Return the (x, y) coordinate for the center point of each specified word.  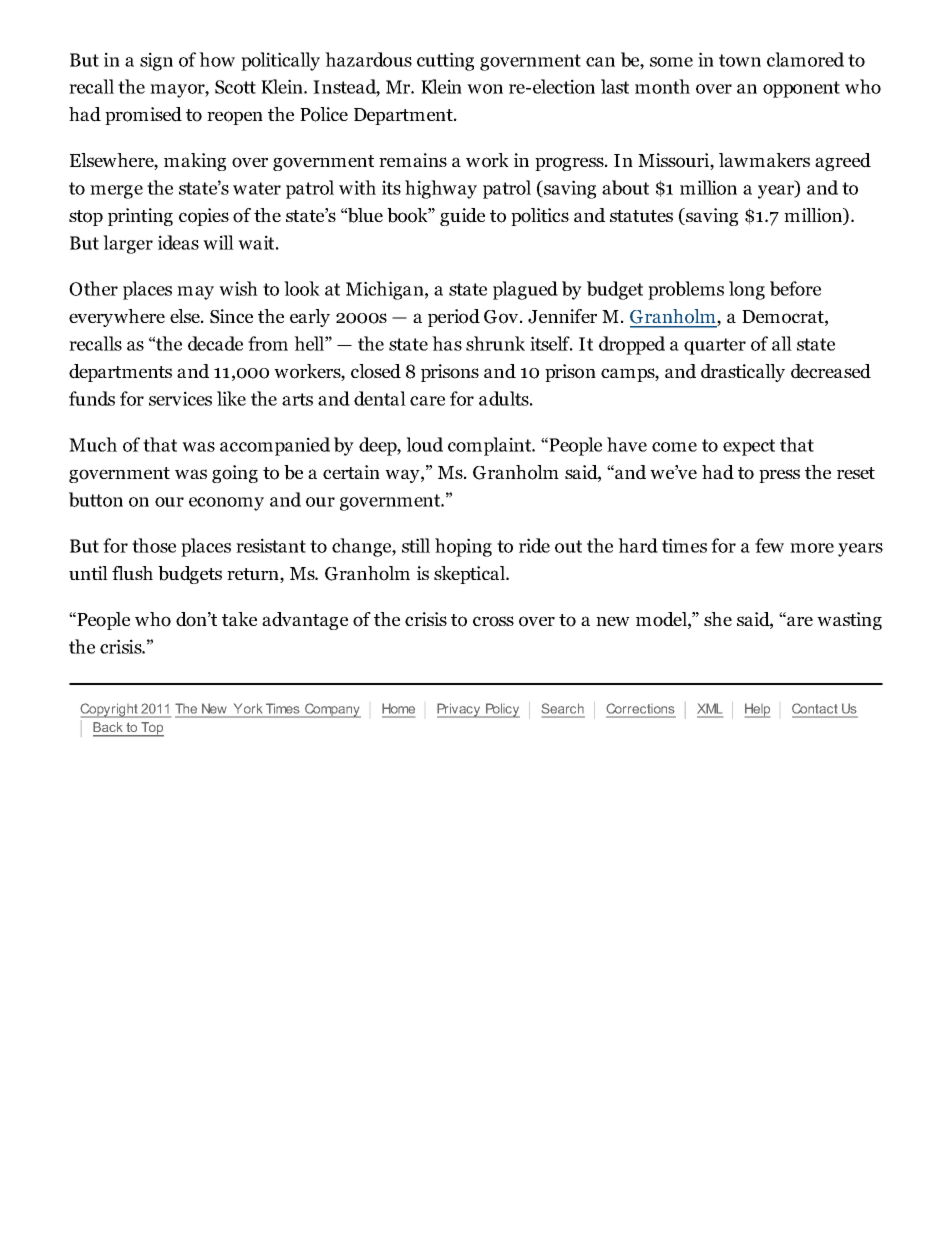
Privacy (460, 710)
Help (757, 710)
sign (156, 61)
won (485, 89)
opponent (801, 89)
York (248, 708)
